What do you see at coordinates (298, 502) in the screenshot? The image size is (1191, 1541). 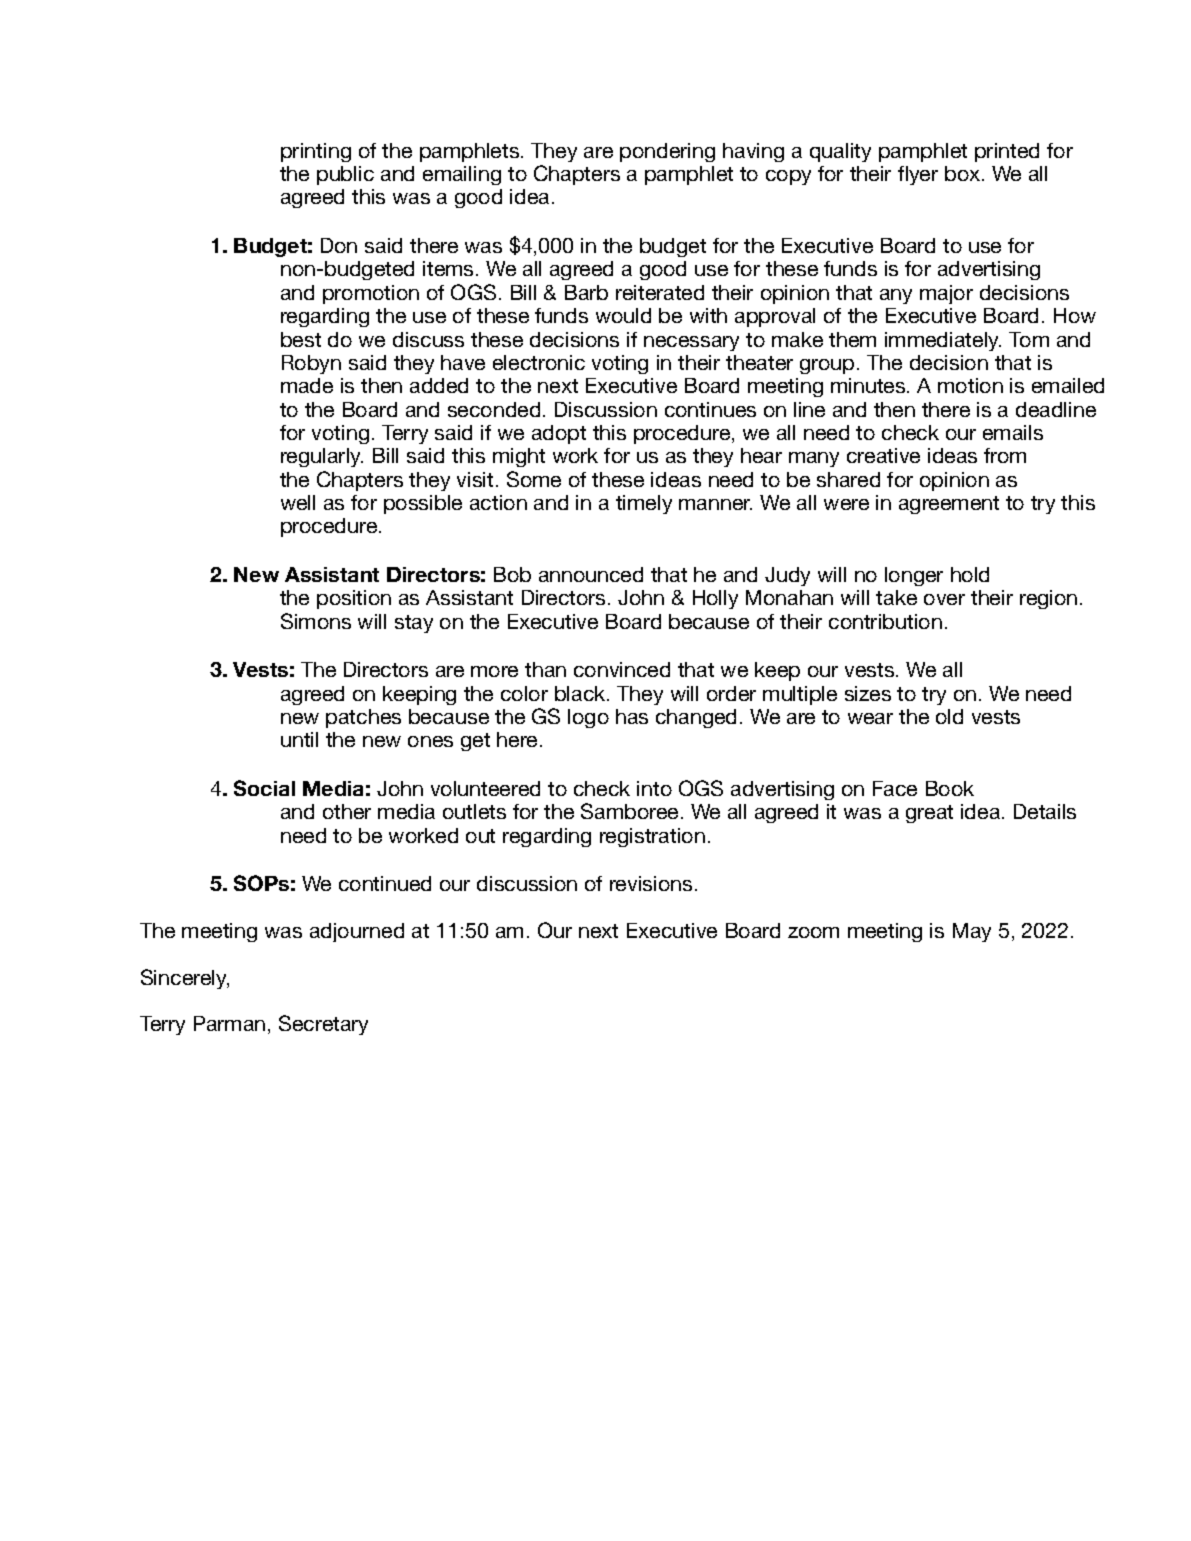 I see `well` at bounding box center [298, 502].
